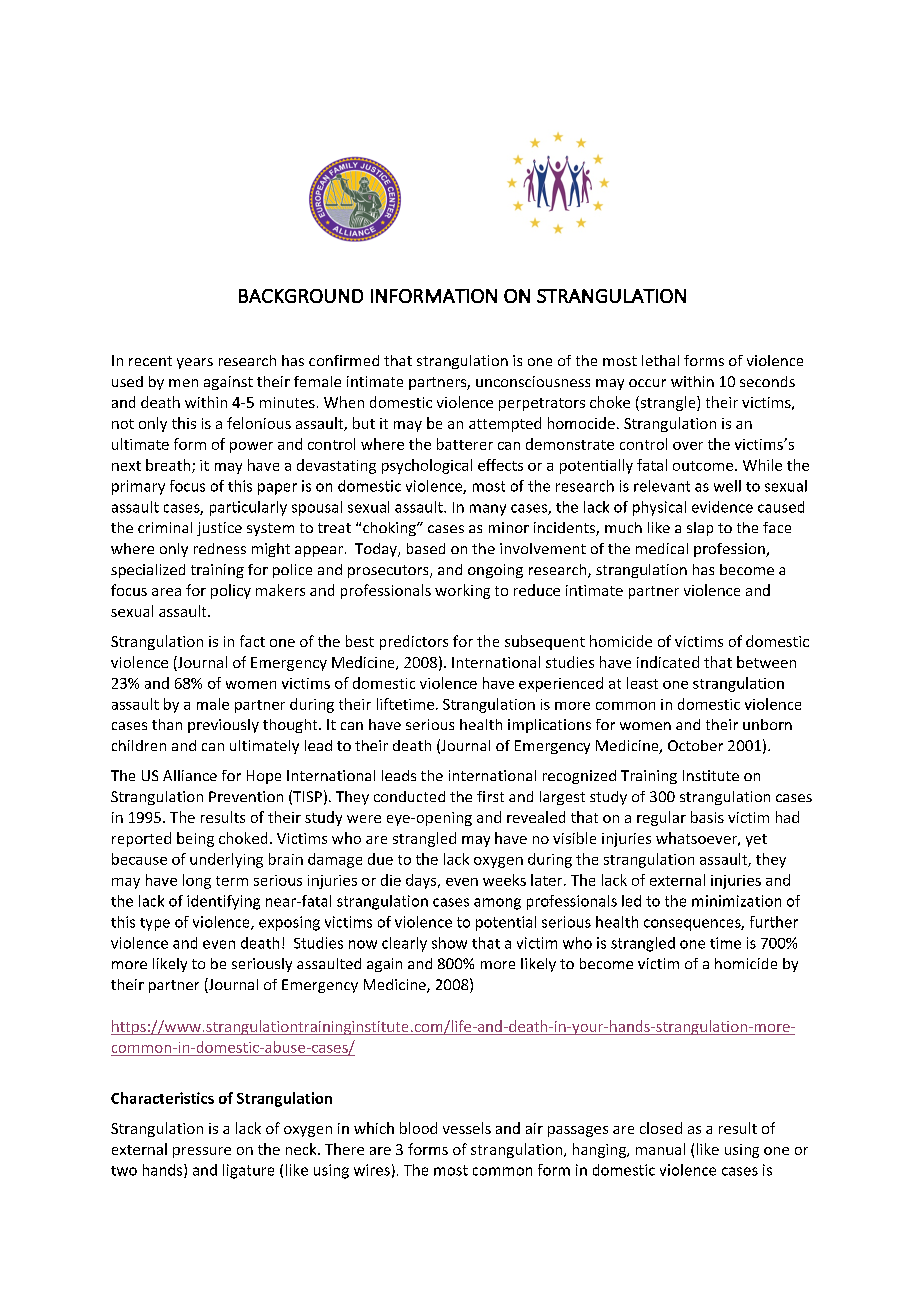 The height and width of the screenshot is (1308, 924). What do you see at coordinates (660, 360) in the screenshot?
I see `lethal` at bounding box center [660, 360].
